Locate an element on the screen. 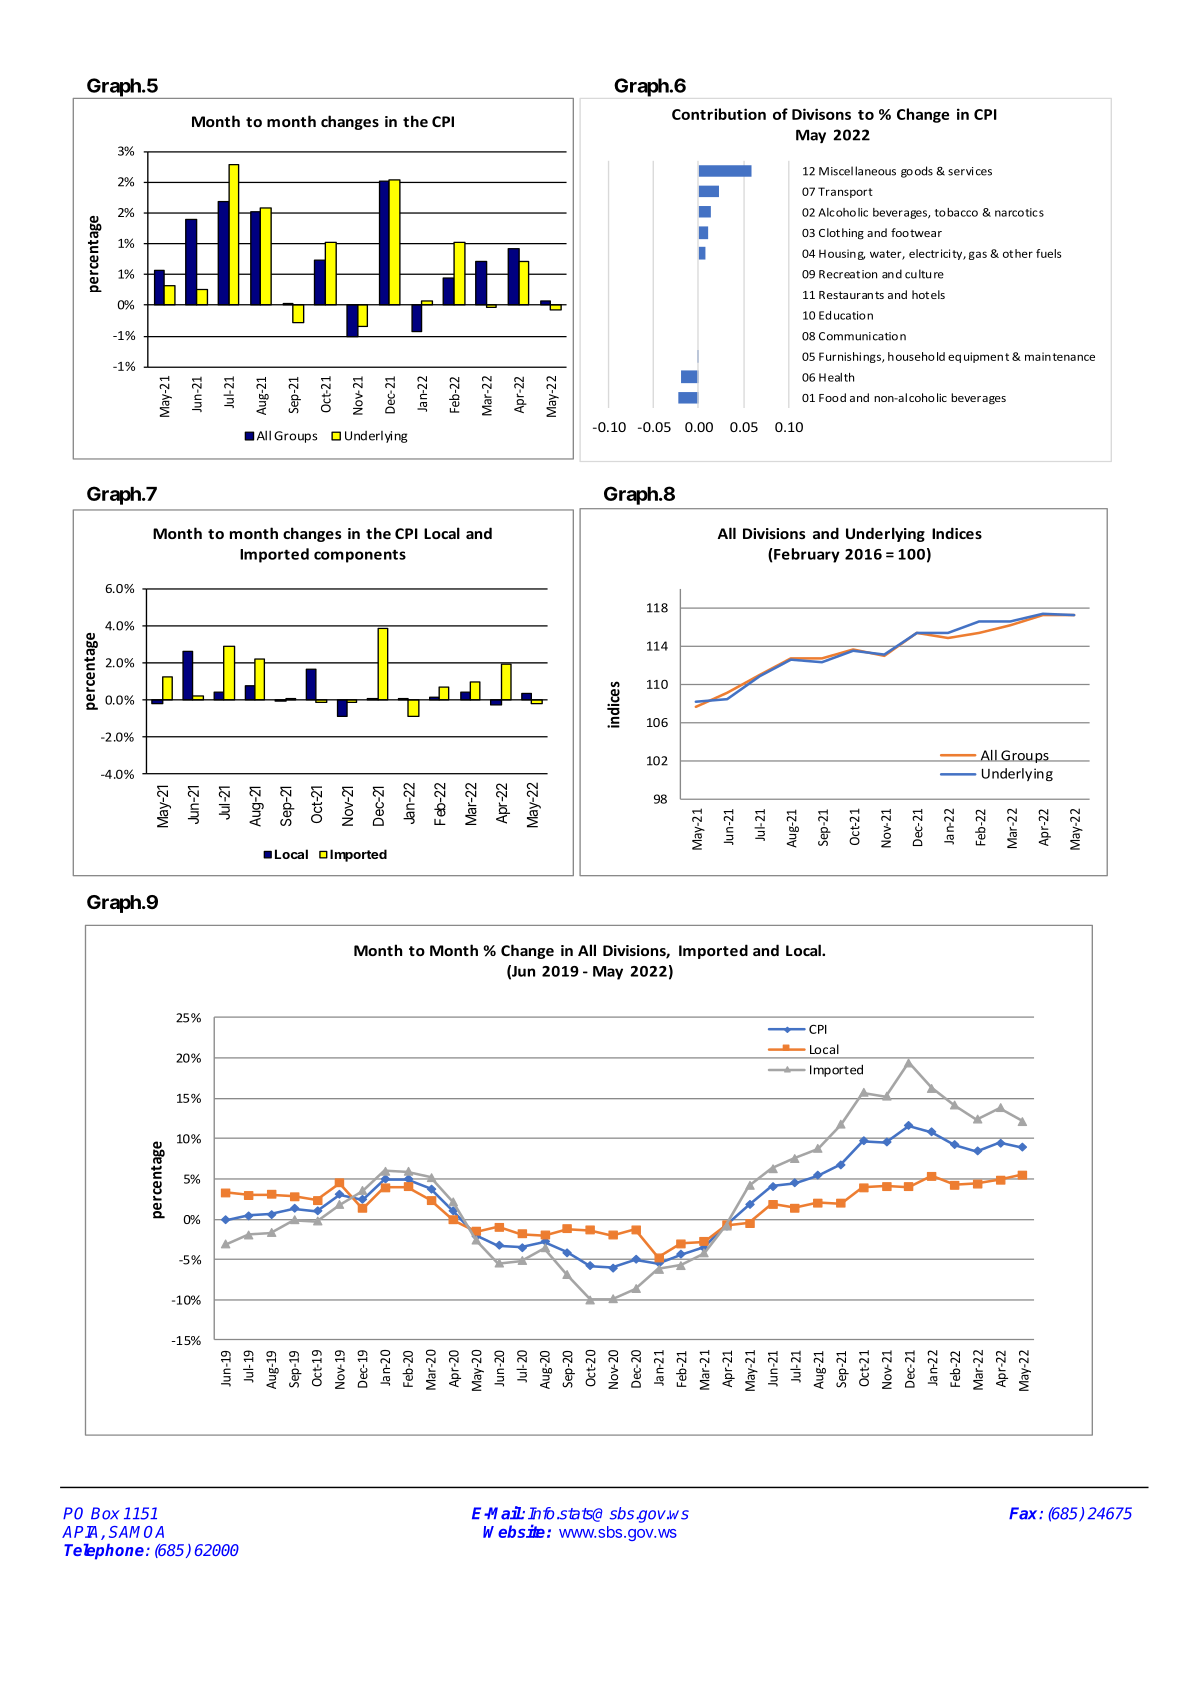 Image resolution: width=1193 pixels, height=1686 pixels. Transport is located at coordinates (845, 192).
